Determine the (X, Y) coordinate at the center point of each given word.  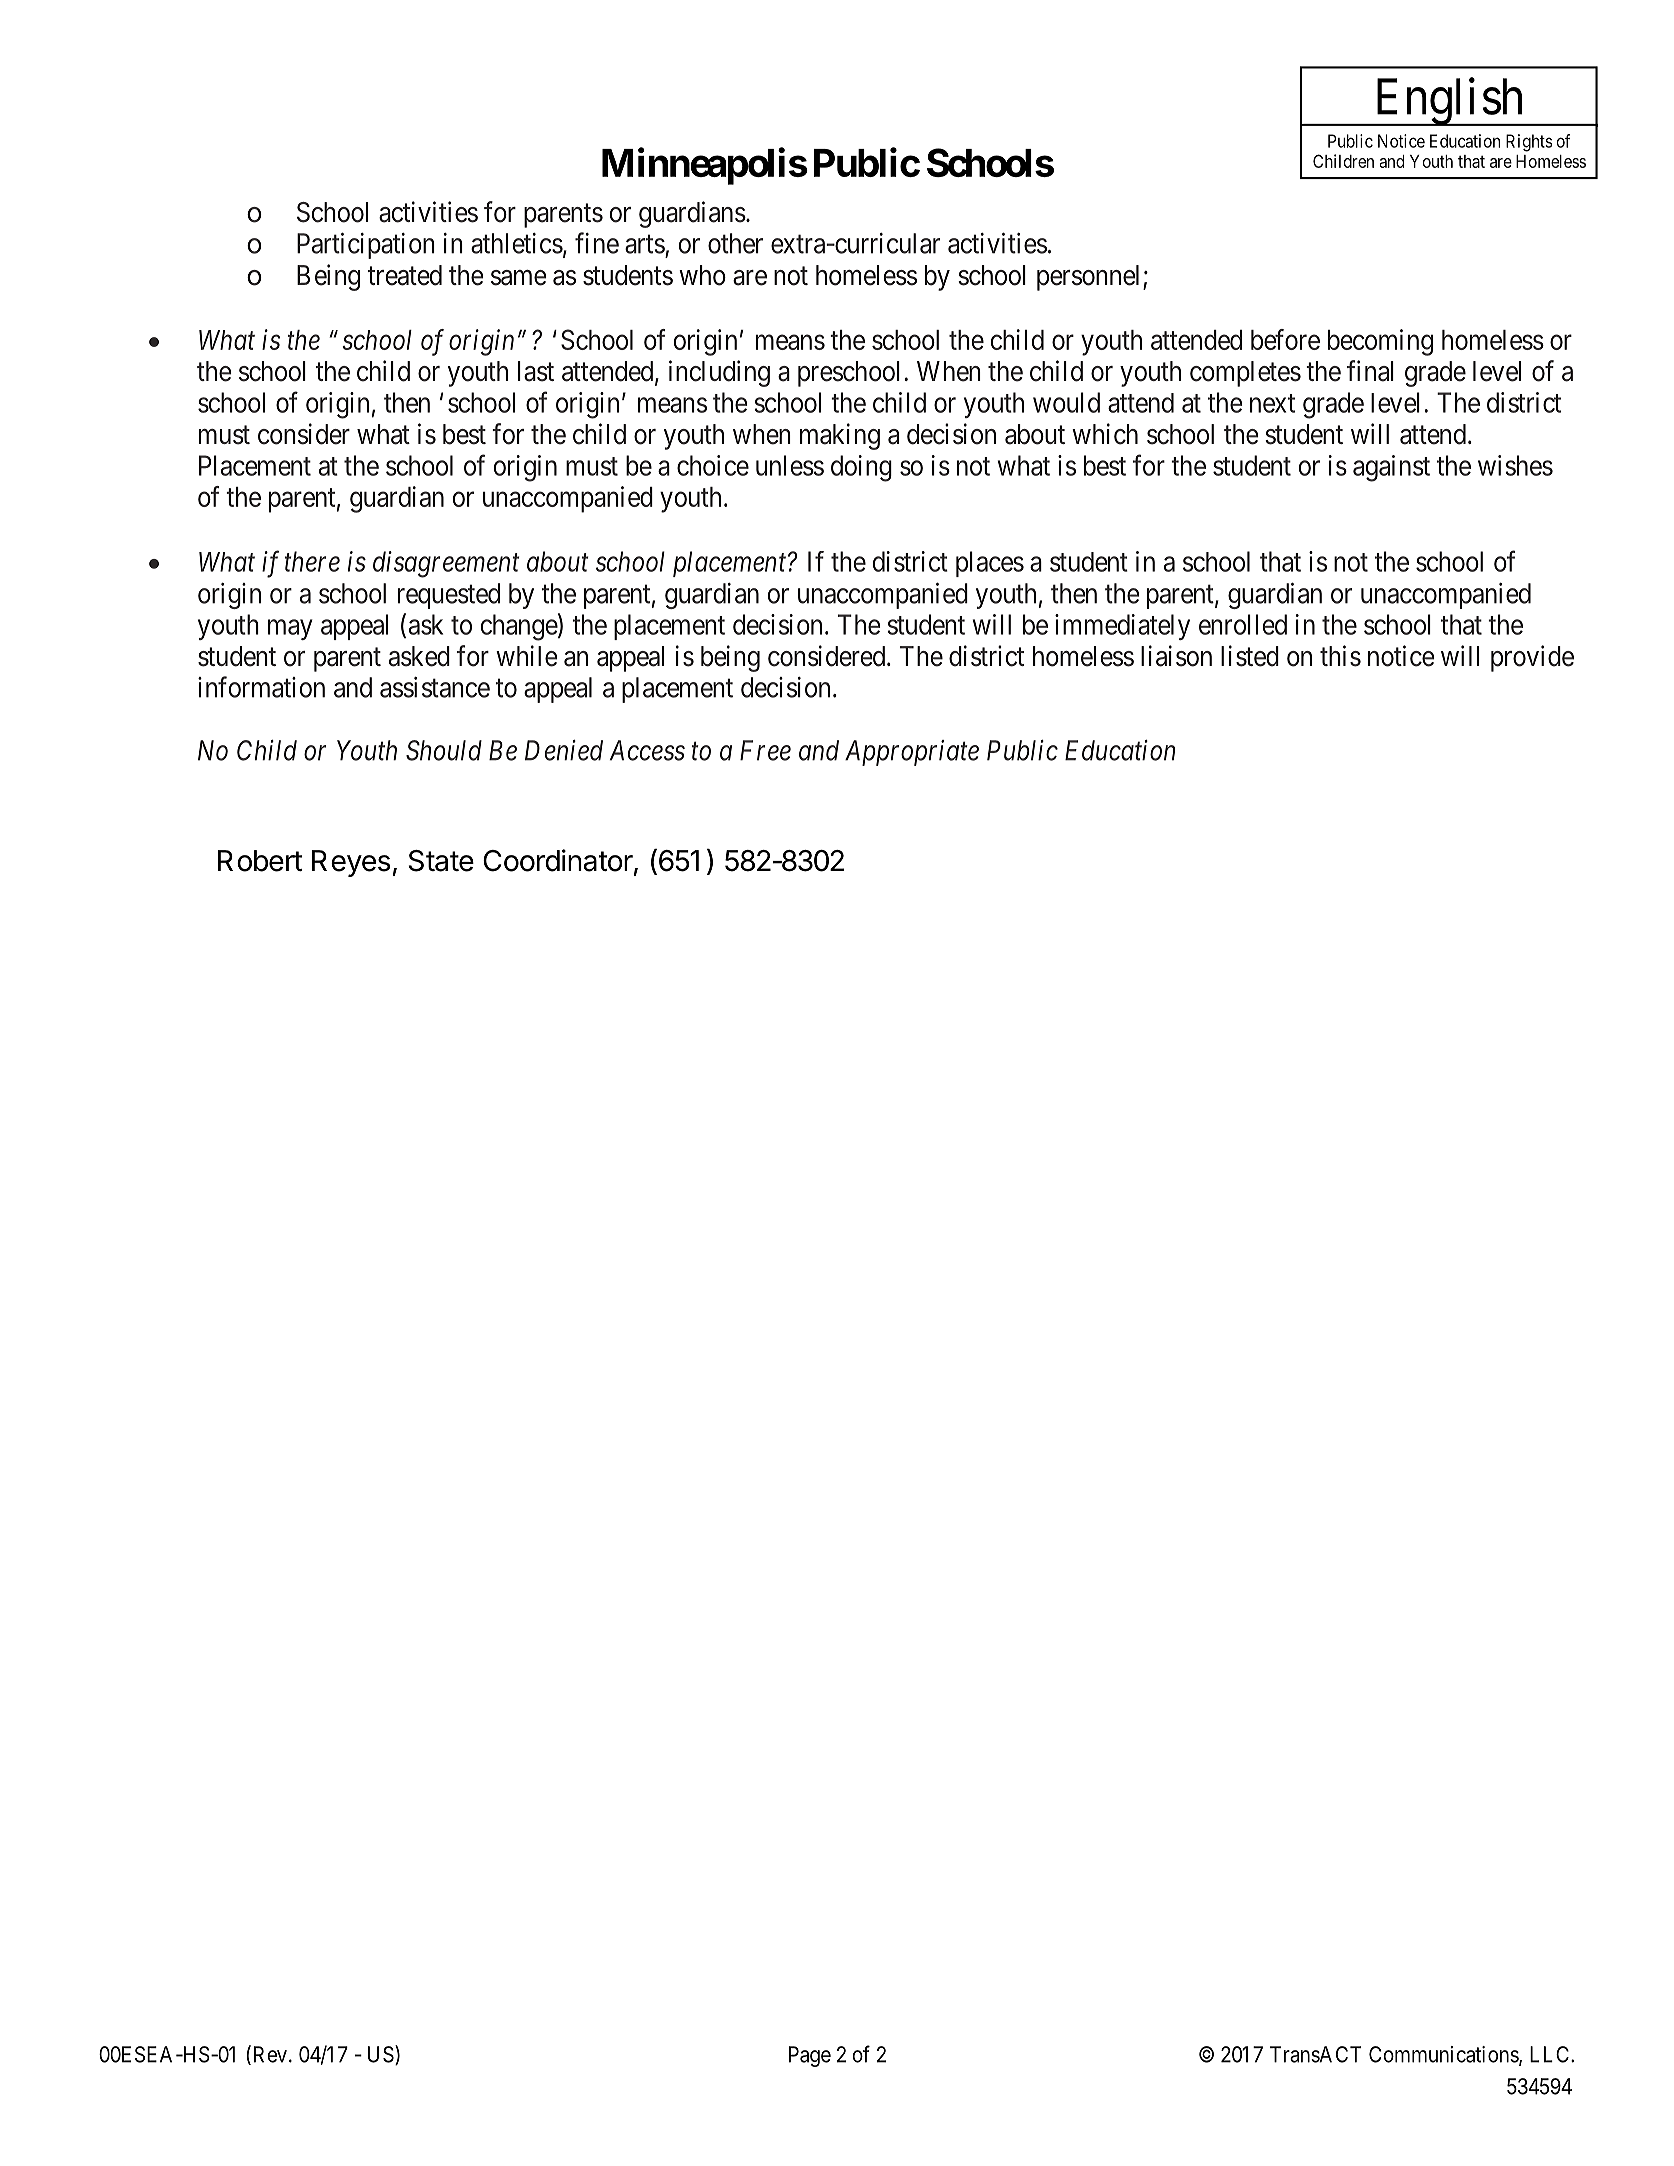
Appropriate (912, 753)
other (735, 243)
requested (449, 596)
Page (810, 2056)
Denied (564, 750)
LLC (1551, 2054)
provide (1532, 658)
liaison (1176, 656)
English (1449, 102)
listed (1250, 656)
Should (444, 750)
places (990, 564)
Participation (366, 245)
